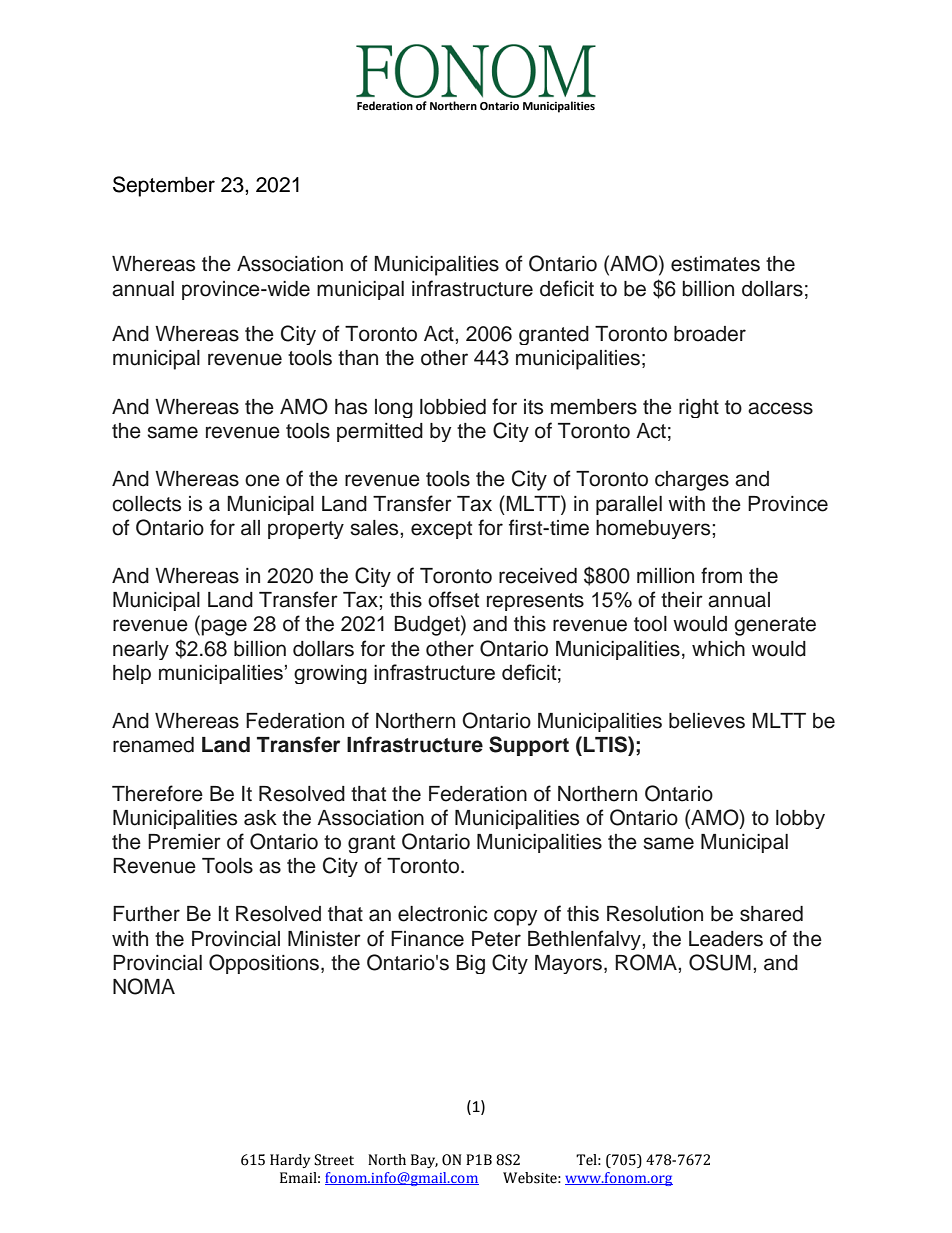  Describe the element at coordinates (453, 407) in the page. I see `lobbied` at that location.
